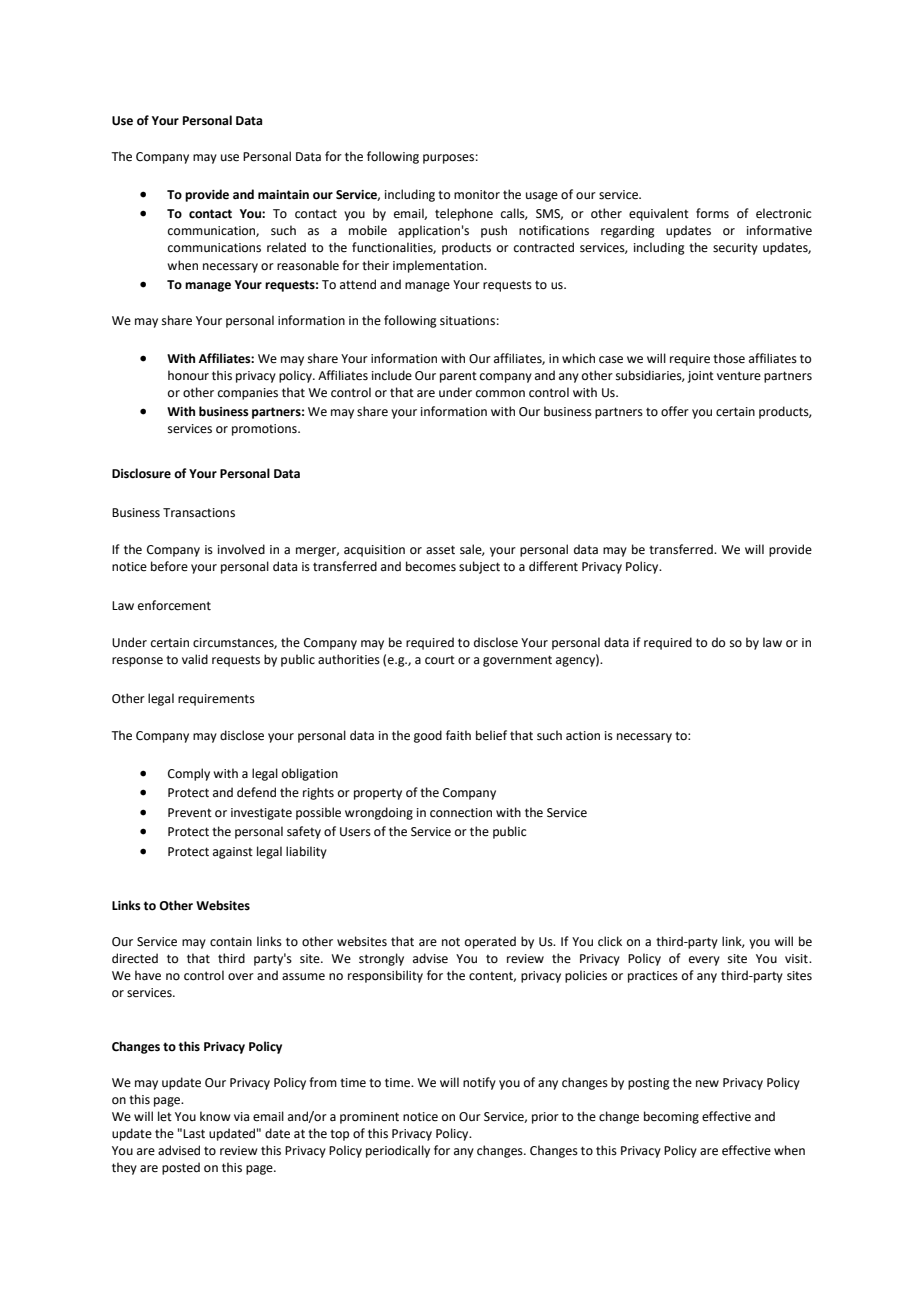 The height and width of the page is (1308, 924). What do you see at coordinates (712, 213) in the page?
I see `forms` at bounding box center [712, 213].
